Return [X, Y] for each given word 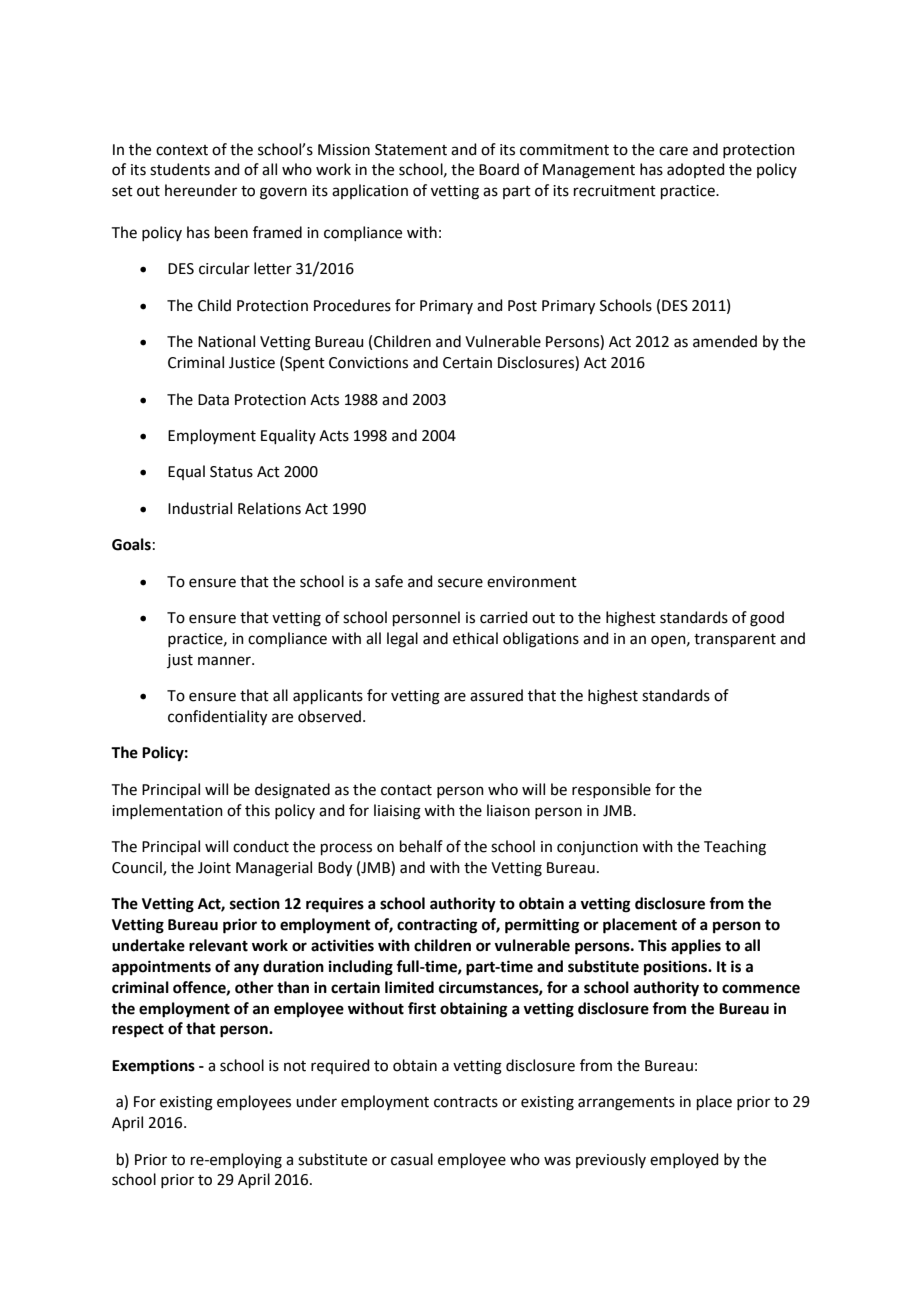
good [767, 619]
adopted [696, 170]
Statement [411, 150]
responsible [611, 790]
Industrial [200, 508]
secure [460, 583]
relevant [218, 945]
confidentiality [217, 718]
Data [213, 400]
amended [725, 341]
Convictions [368, 363]
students [180, 169]
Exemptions [153, 1067]
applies [696, 947]
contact [406, 790]
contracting [437, 926]
